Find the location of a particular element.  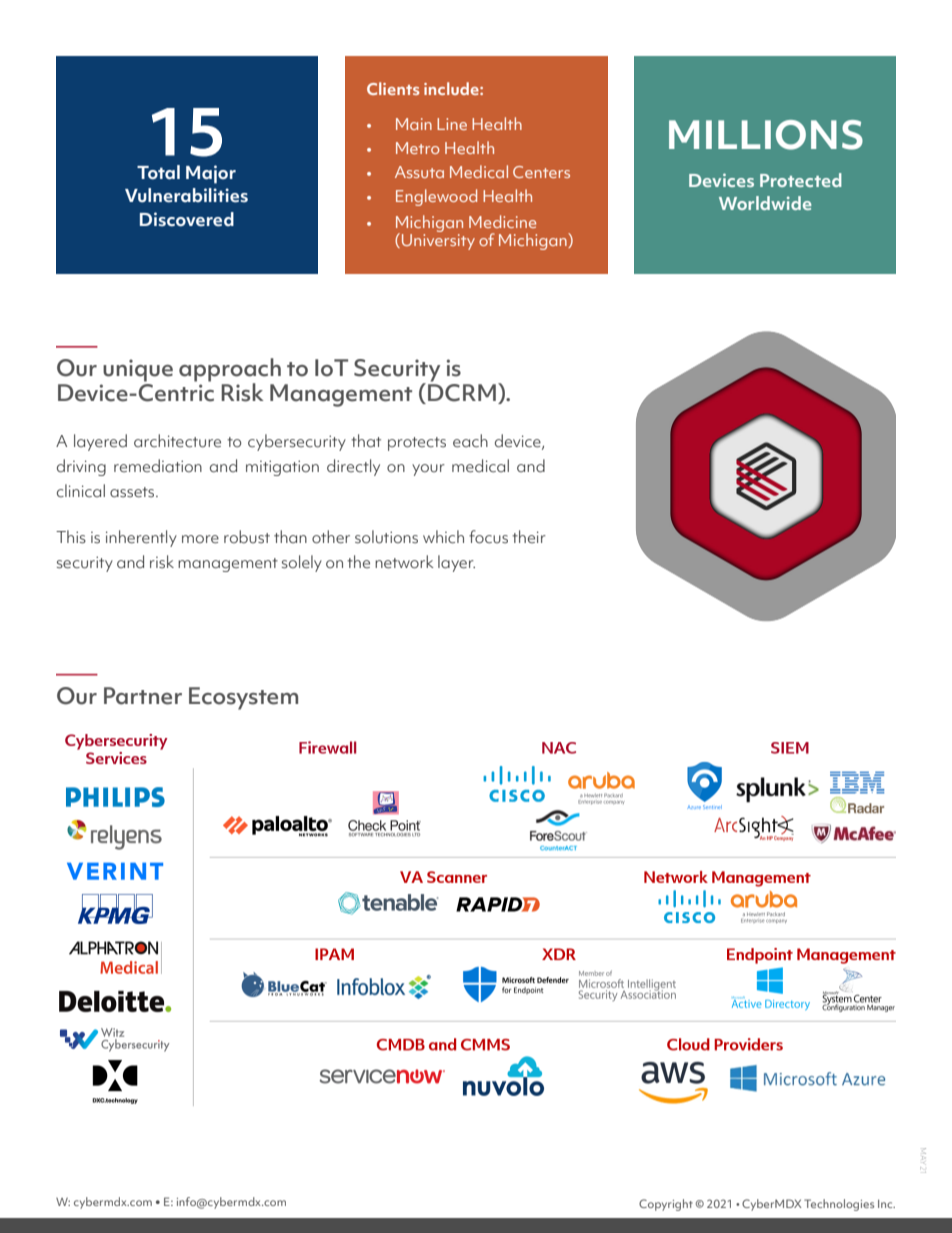

Partner is located at coordinates (143, 696).
